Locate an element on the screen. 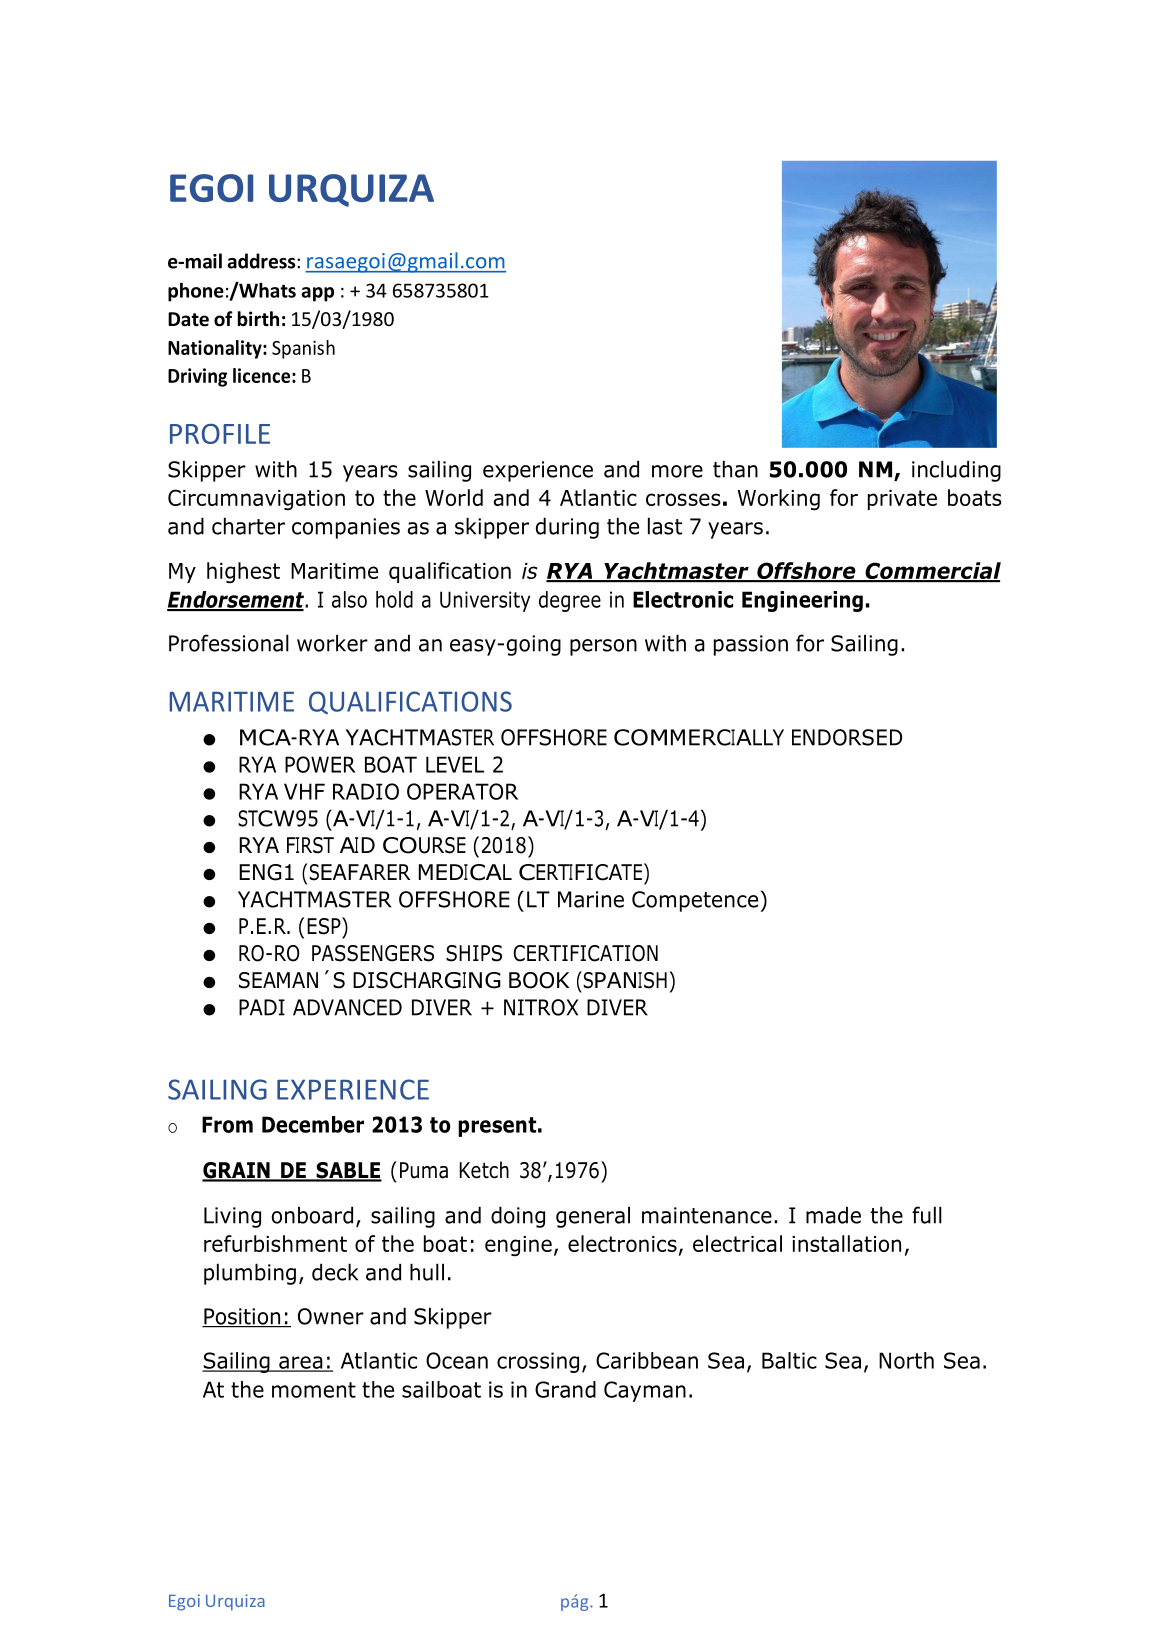  North is located at coordinates (906, 1360).
